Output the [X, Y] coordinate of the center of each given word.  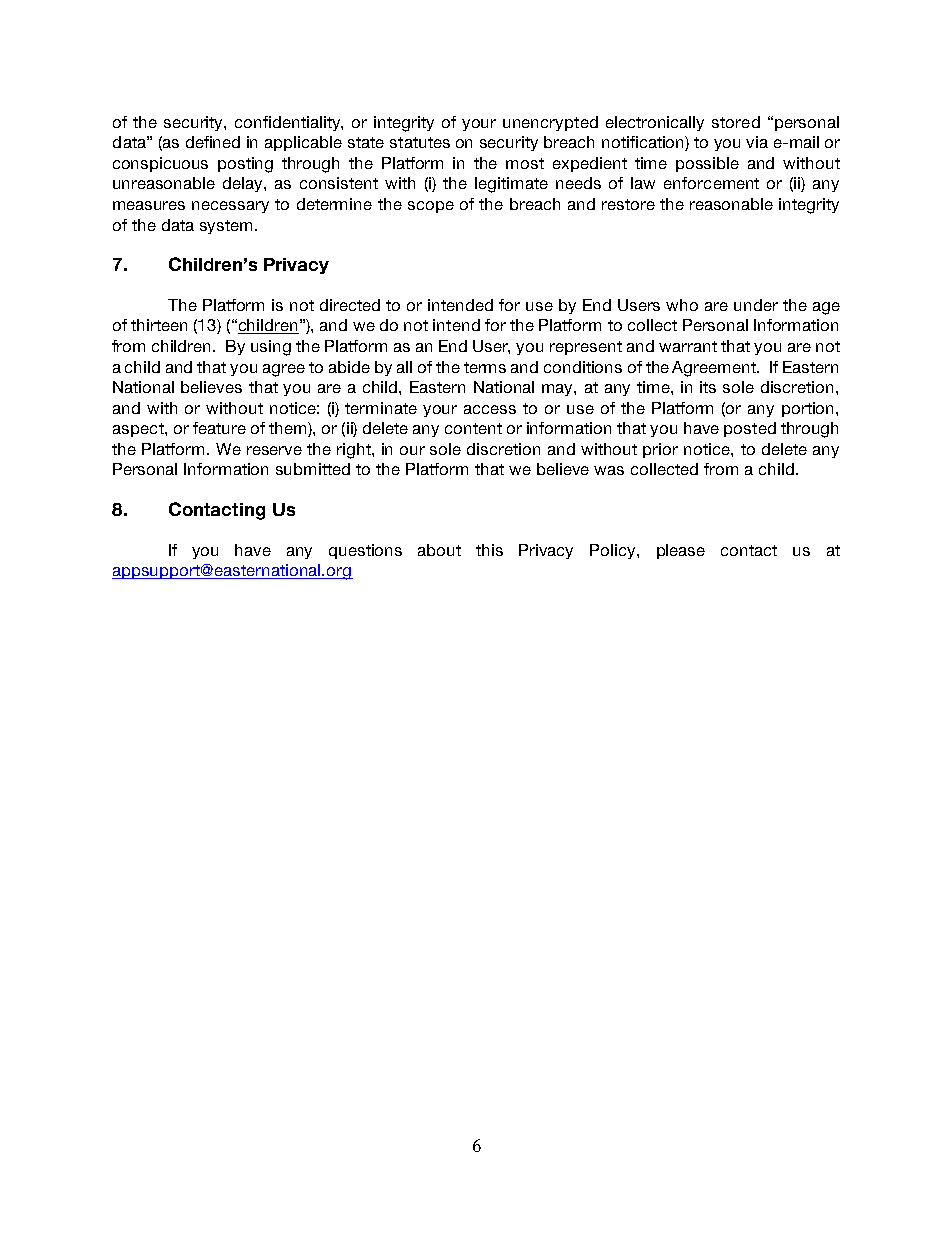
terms [485, 367]
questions [365, 551]
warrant [688, 346]
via [757, 142]
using [271, 348]
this [489, 550]
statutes [420, 142]
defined [213, 142]
